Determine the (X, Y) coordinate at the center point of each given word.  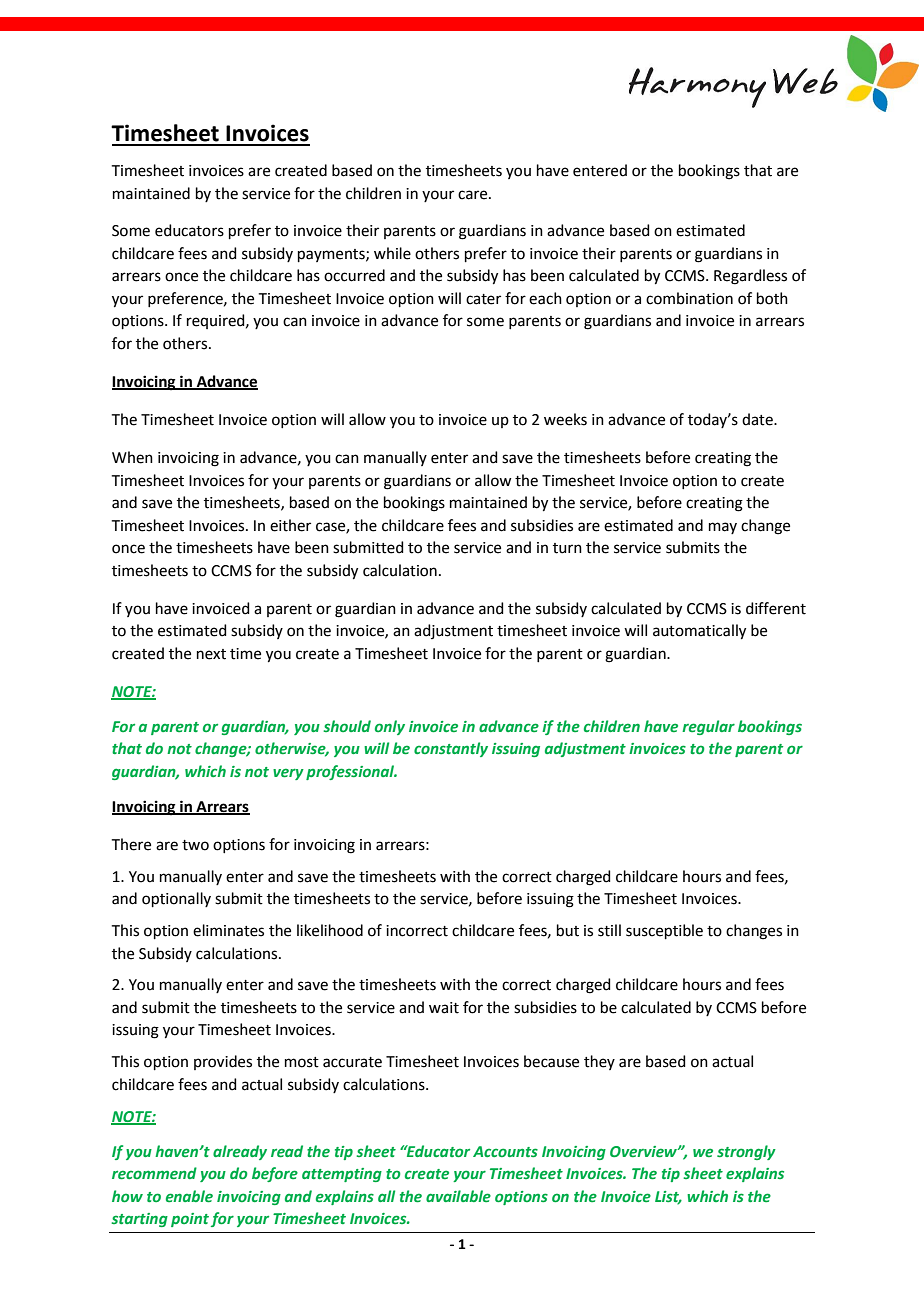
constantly (451, 749)
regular (708, 727)
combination (689, 298)
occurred (354, 275)
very (288, 774)
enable (189, 1196)
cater (483, 299)
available (458, 1196)
